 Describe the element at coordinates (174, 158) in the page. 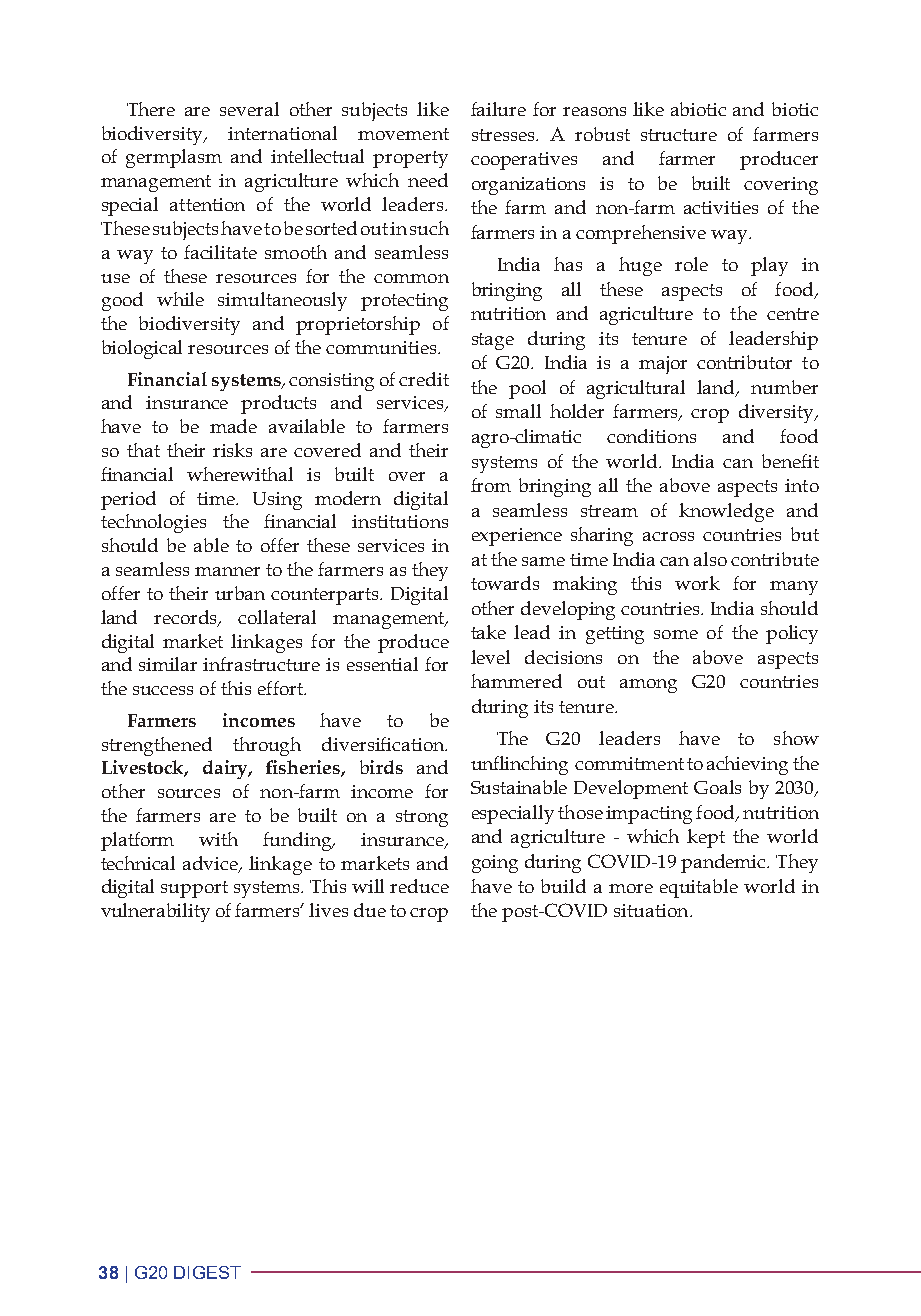

I see `germplasm` at that location.
